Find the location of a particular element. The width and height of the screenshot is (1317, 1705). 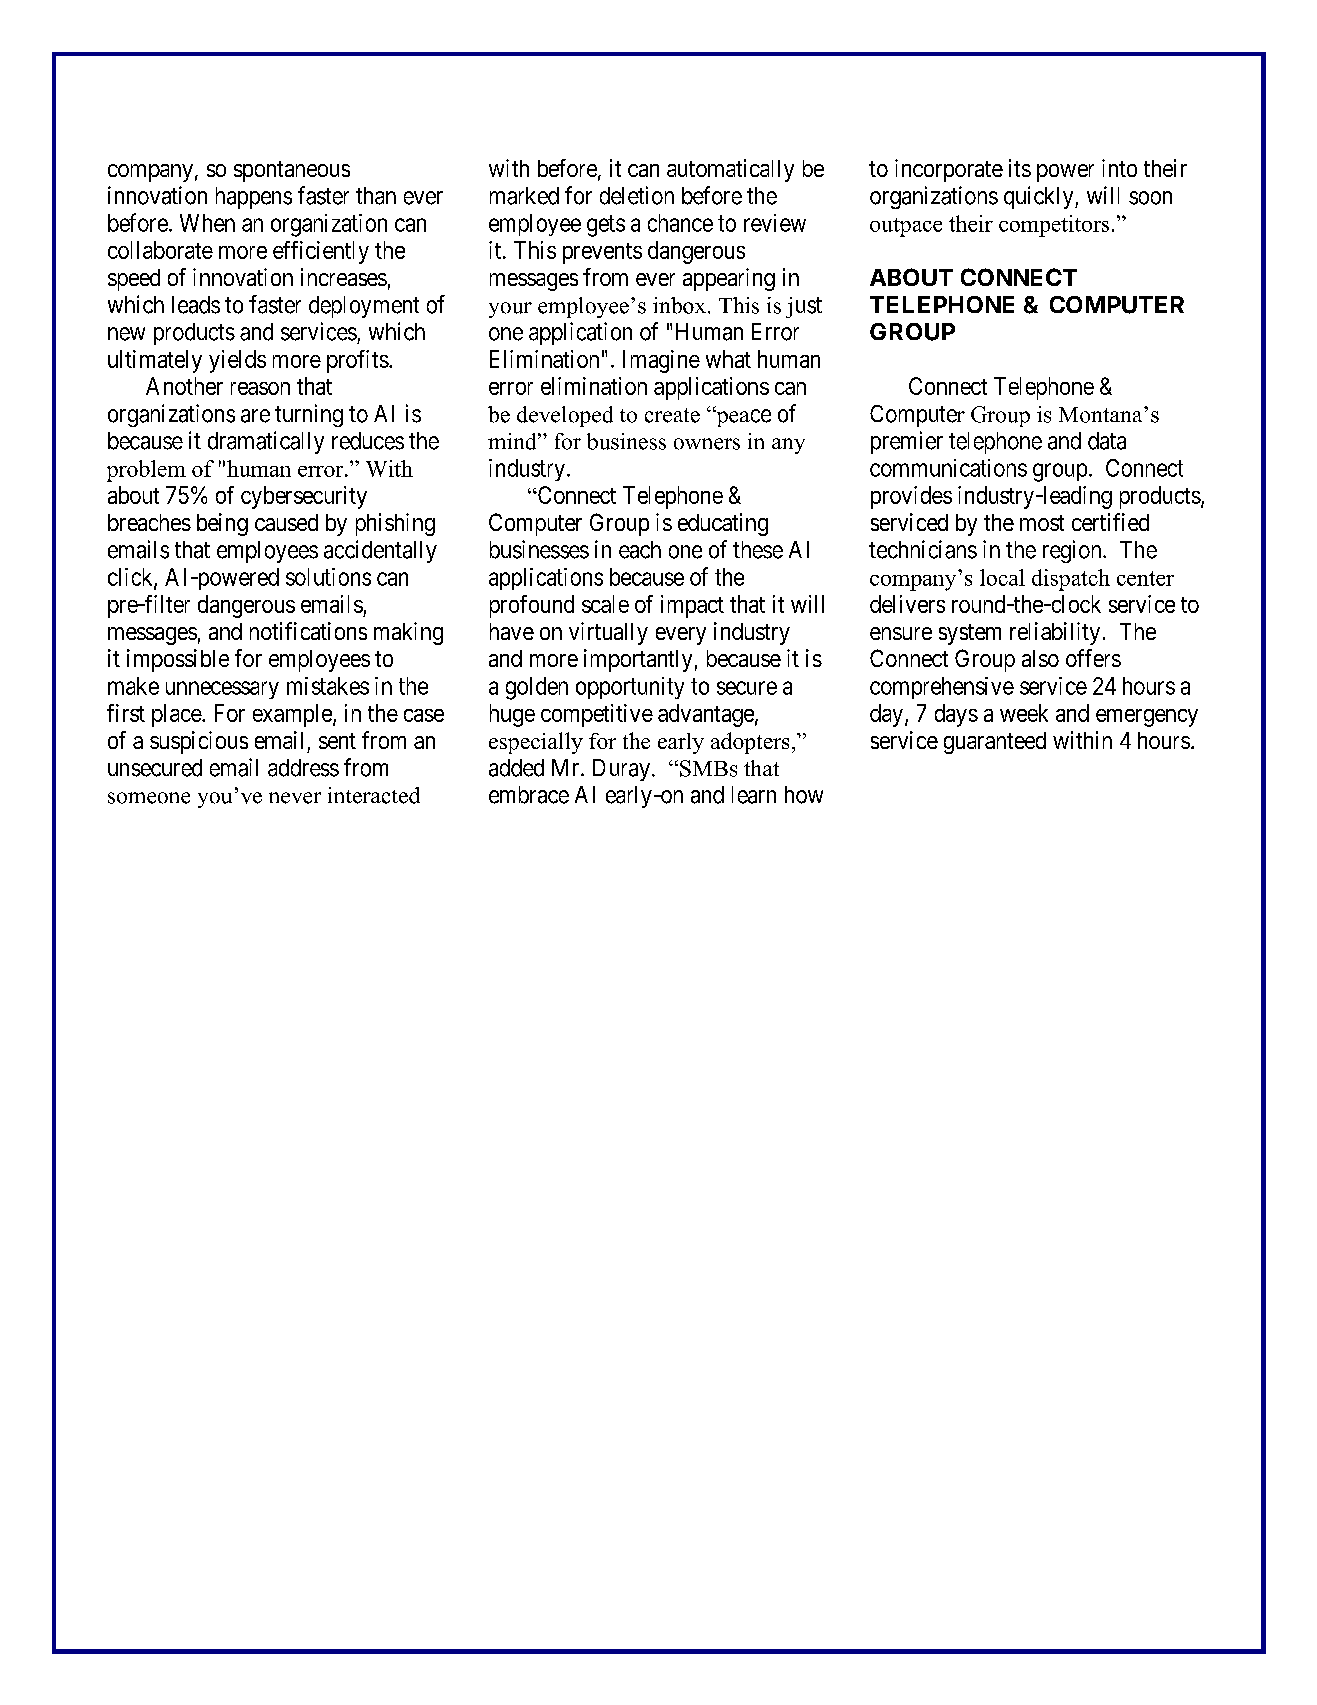

quickly is located at coordinates (1040, 197).
